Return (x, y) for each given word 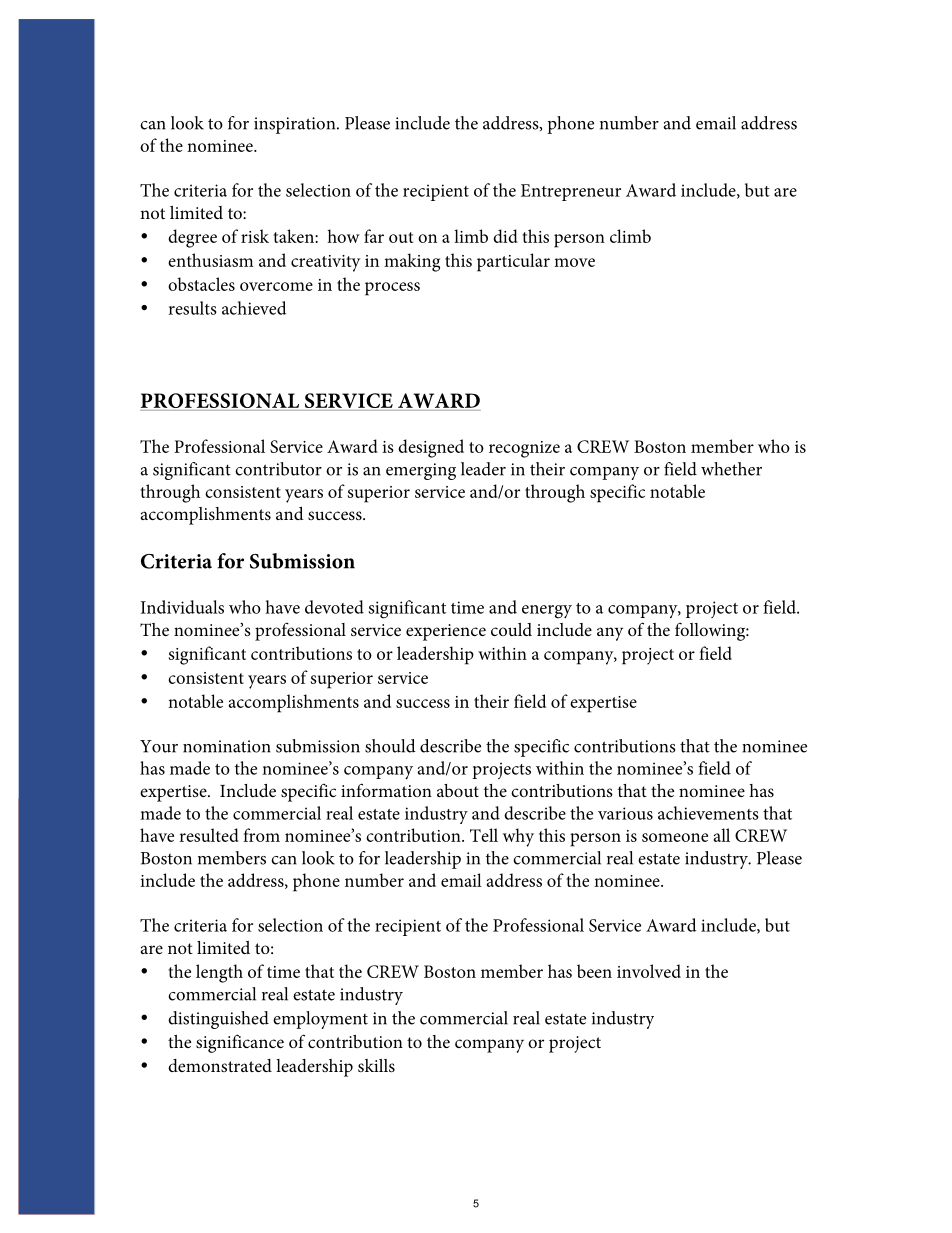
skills (376, 1065)
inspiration (296, 125)
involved (649, 971)
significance (240, 1043)
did (505, 236)
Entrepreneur (571, 192)
